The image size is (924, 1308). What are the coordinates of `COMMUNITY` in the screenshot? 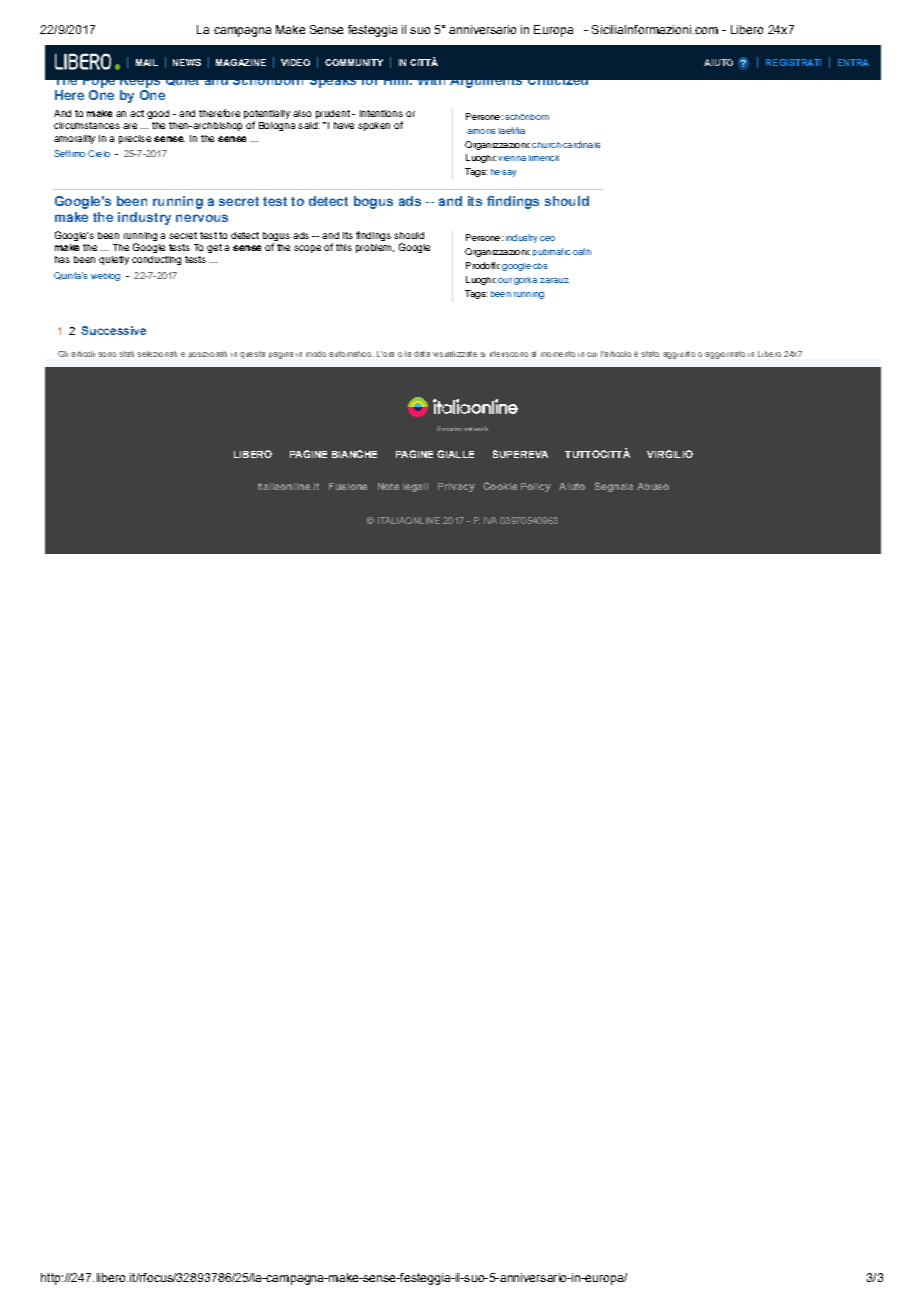 It's located at (354, 62).
